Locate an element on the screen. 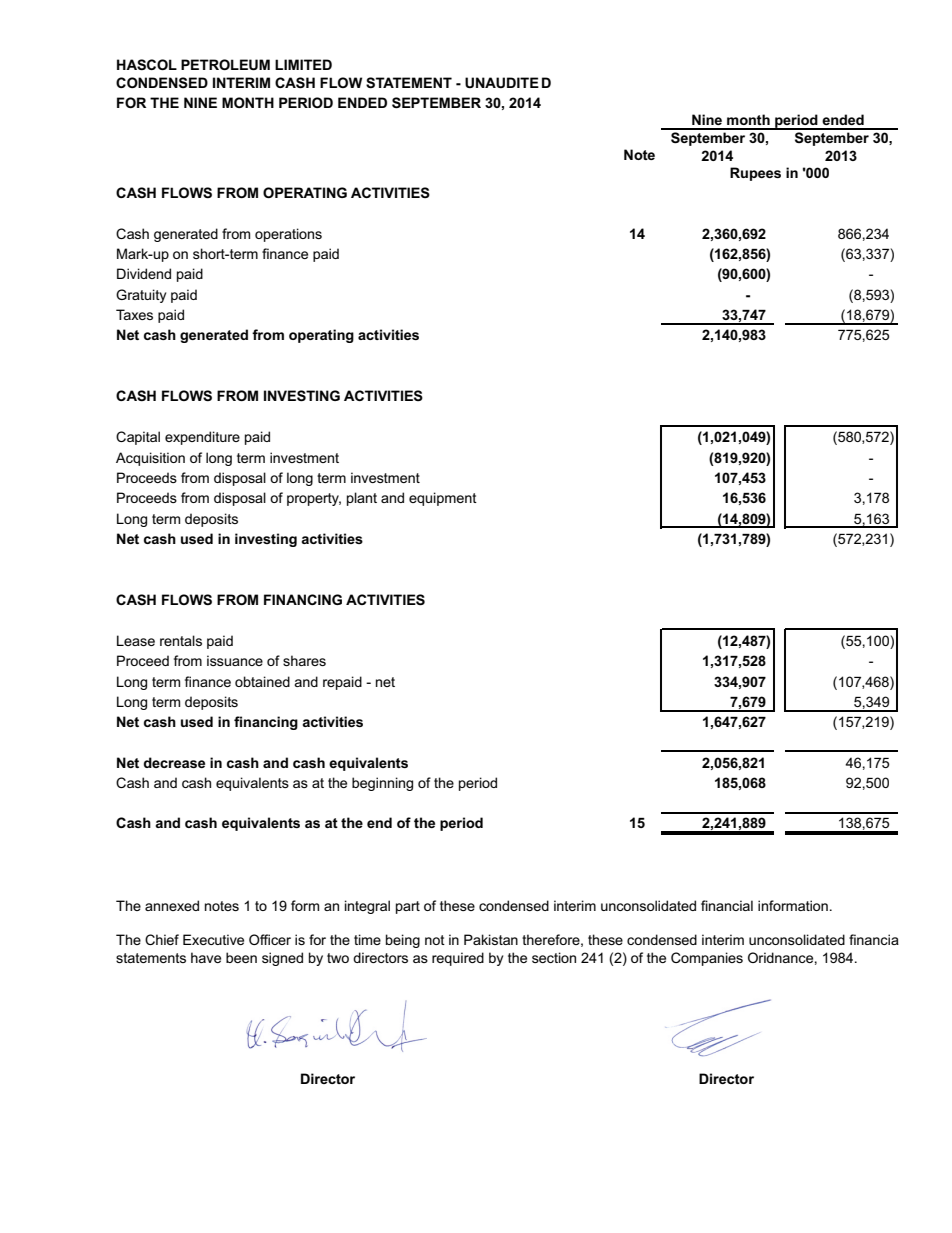 The height and width of the screenshot is (1233, 952). expenditure is located at coordinates (202, 438).
